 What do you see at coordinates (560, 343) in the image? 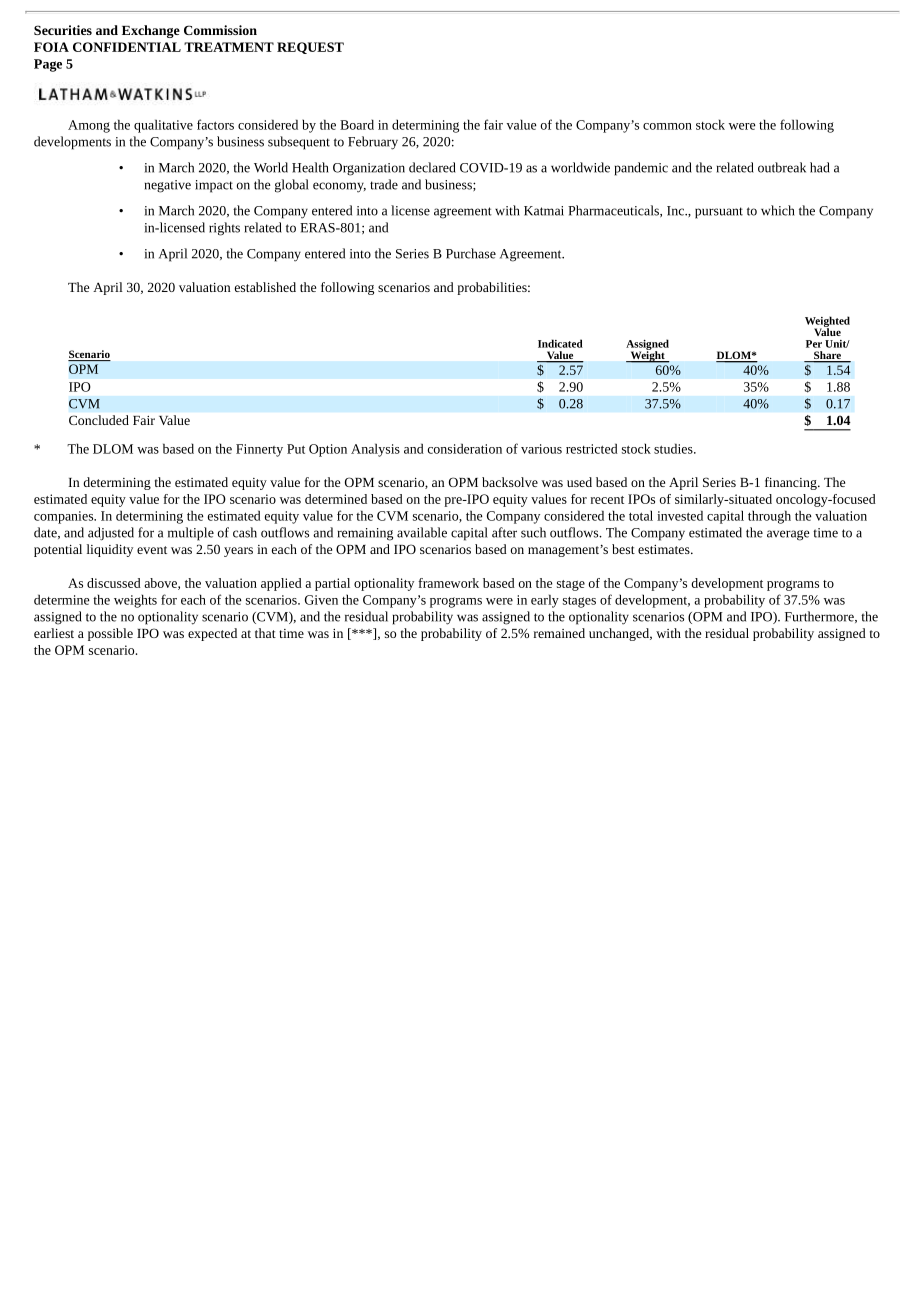
I see `Indicated` at bounding box center [560, 343].
